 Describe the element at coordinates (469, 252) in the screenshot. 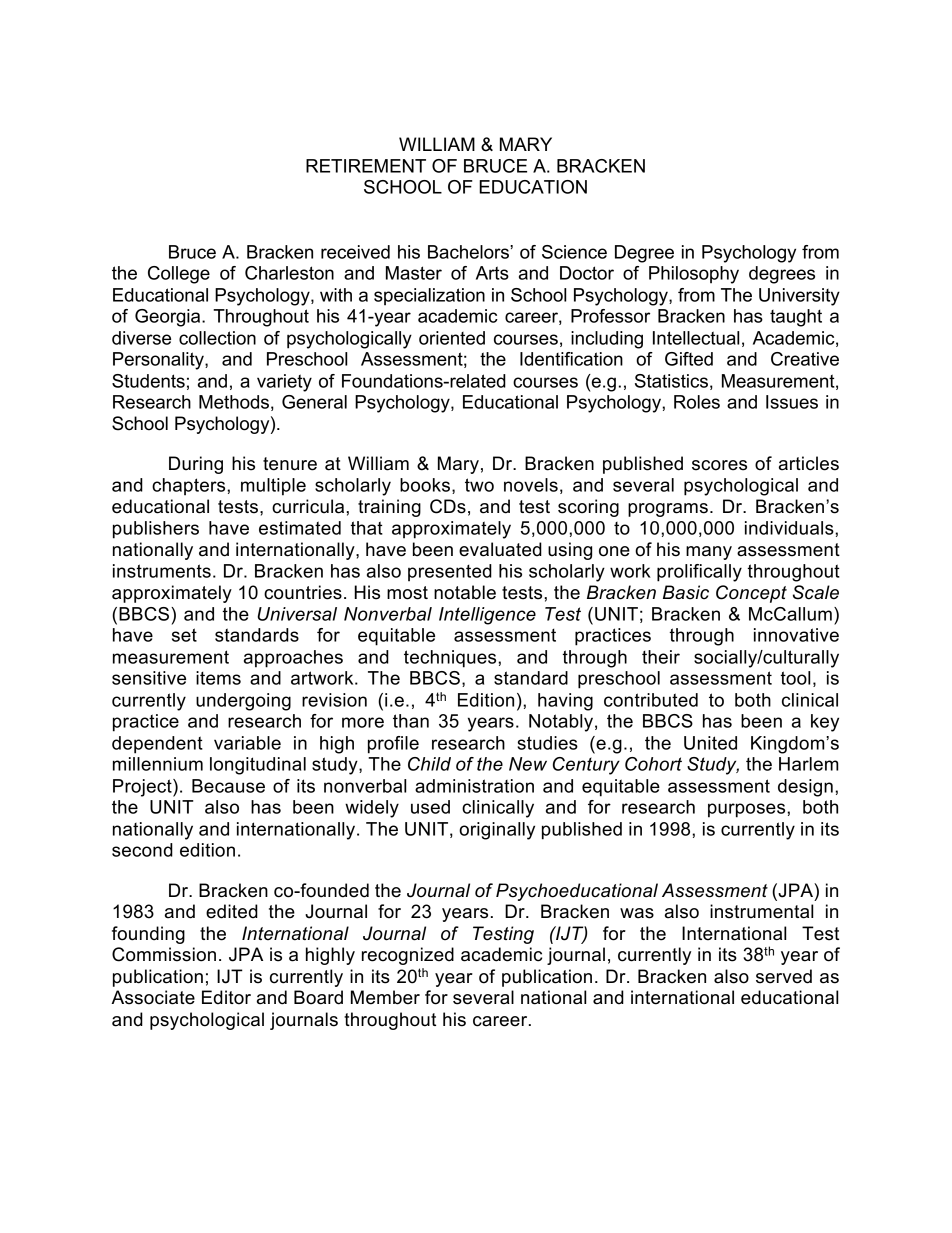

I see `Bachelors` at that location.
